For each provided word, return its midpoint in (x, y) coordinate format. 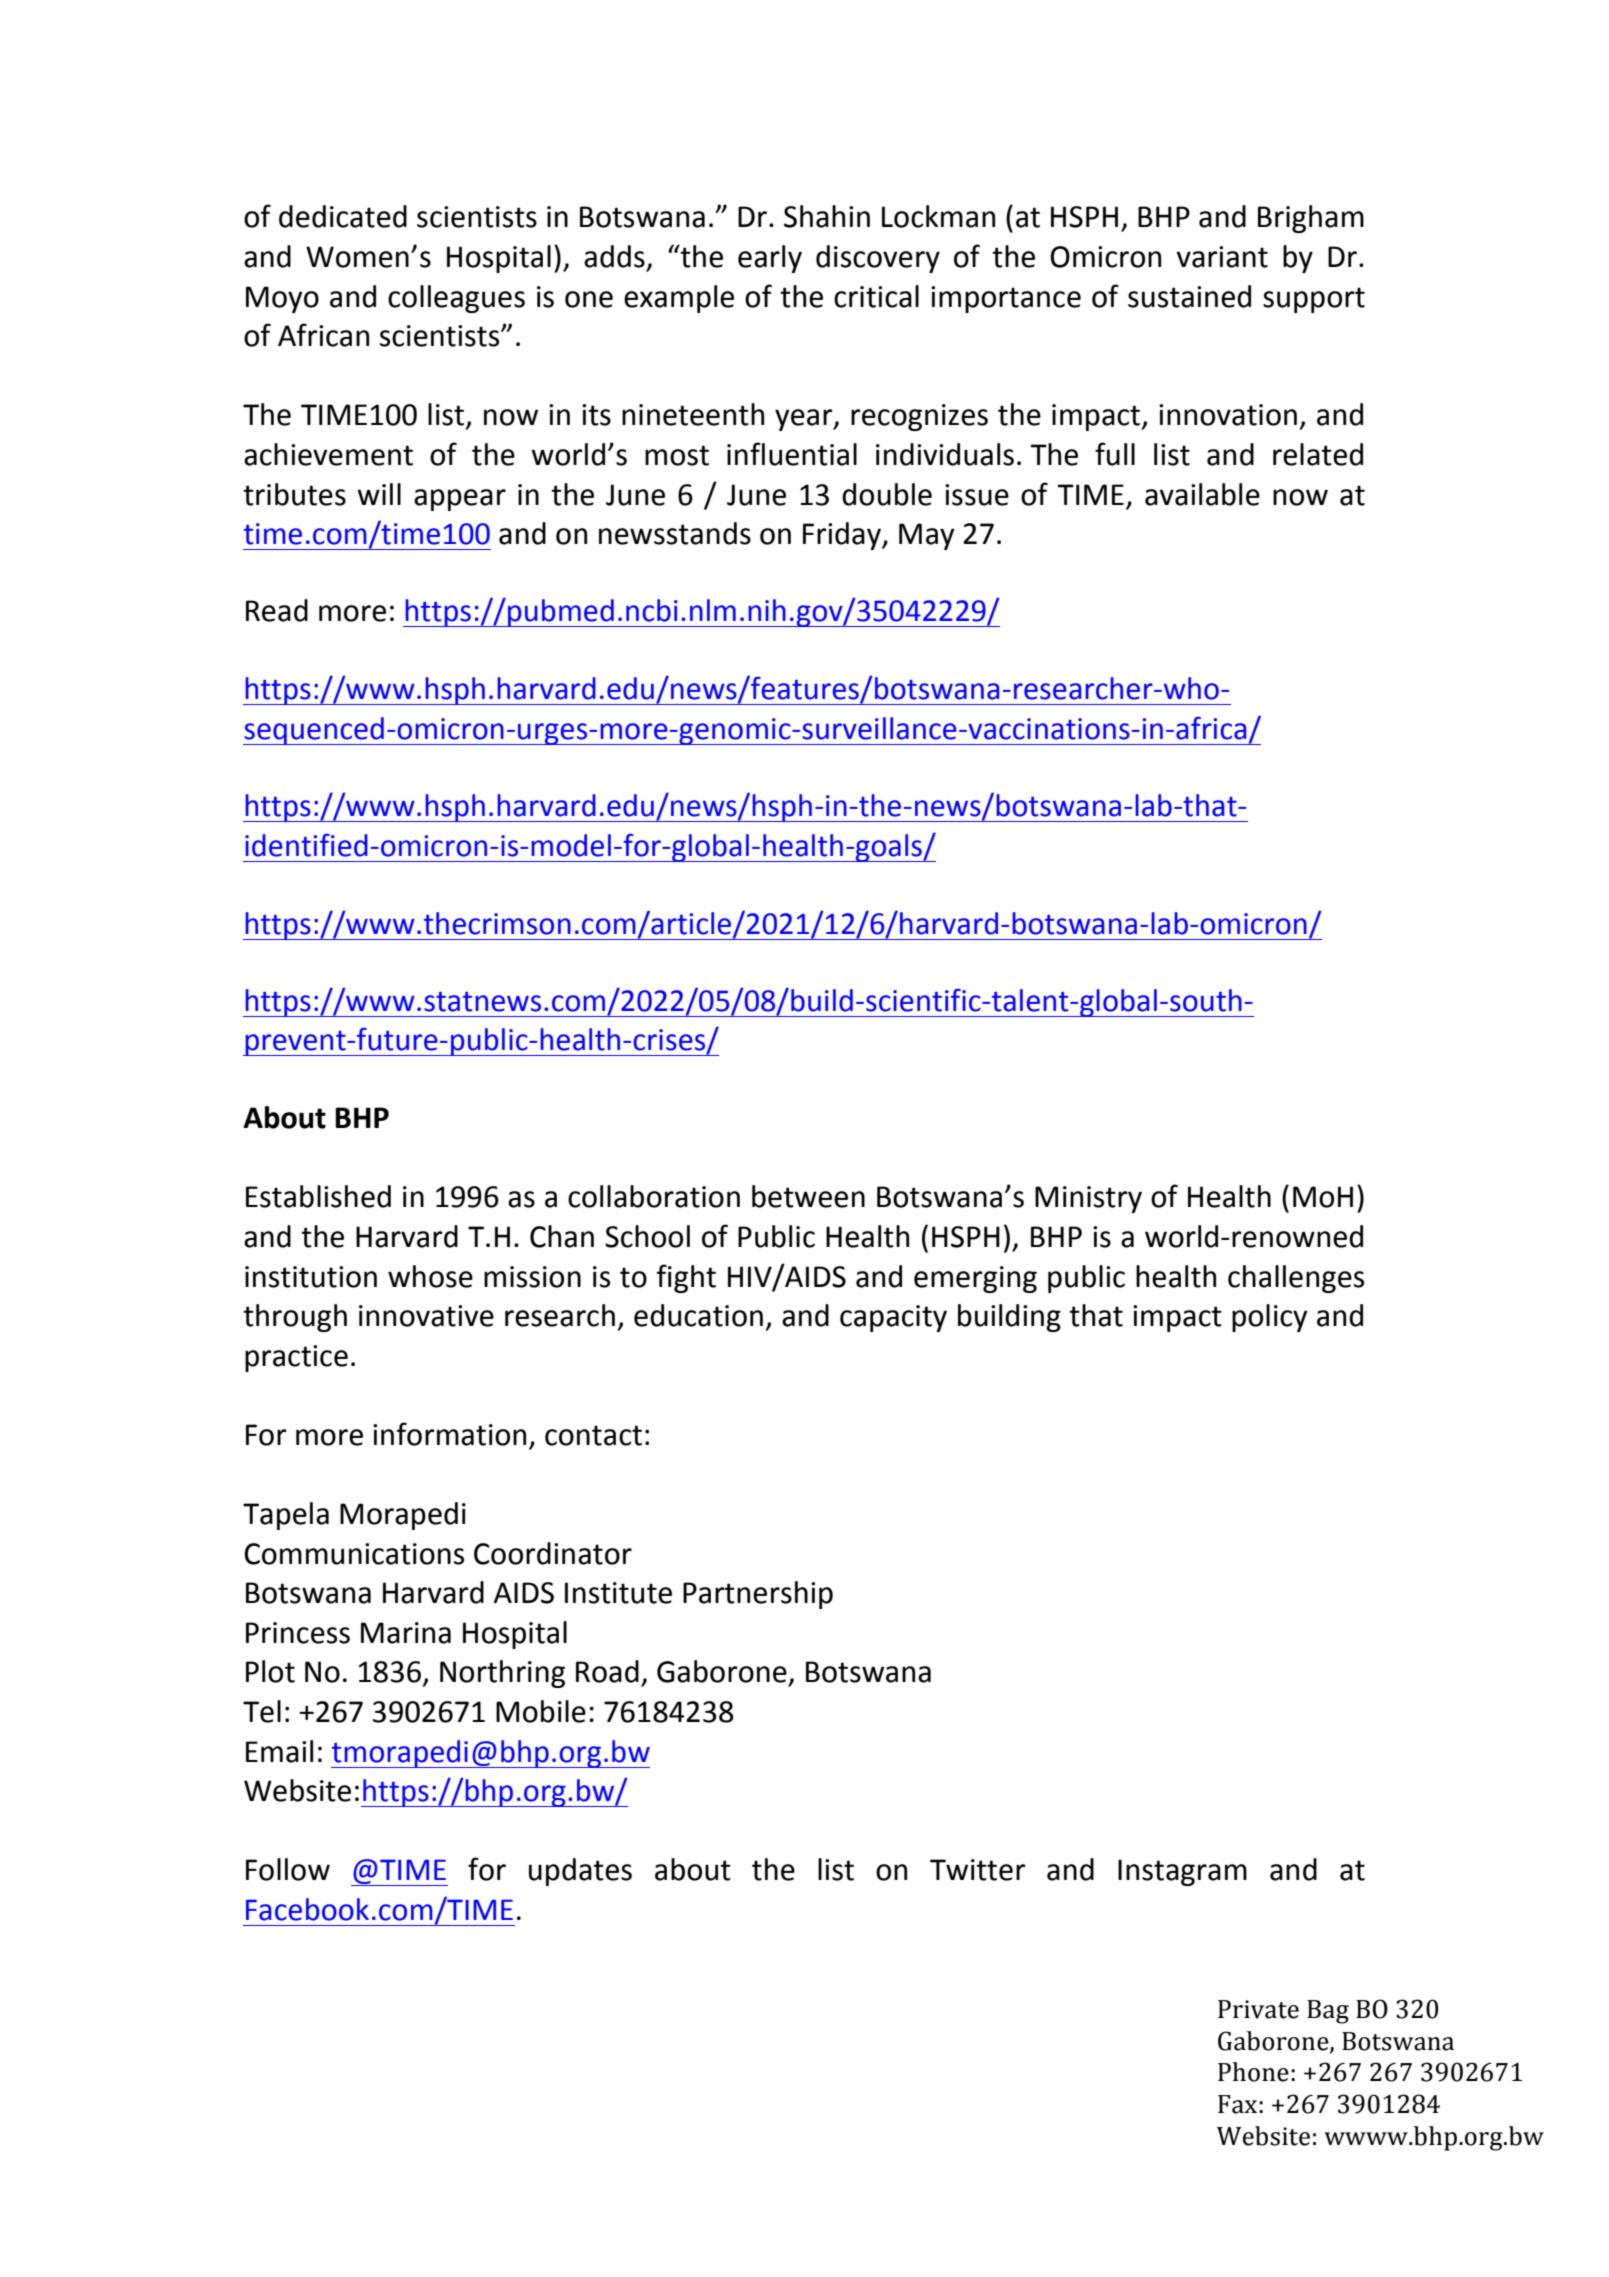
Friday (843, 536)
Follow (288, 1869)
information (449, 1434)
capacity (893, 1318)
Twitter (978, 1870)
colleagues (456, 299)
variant (1222, 257)
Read (277, 610)
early (770, 259)
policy (1270, 1318)
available (1202, 494)
